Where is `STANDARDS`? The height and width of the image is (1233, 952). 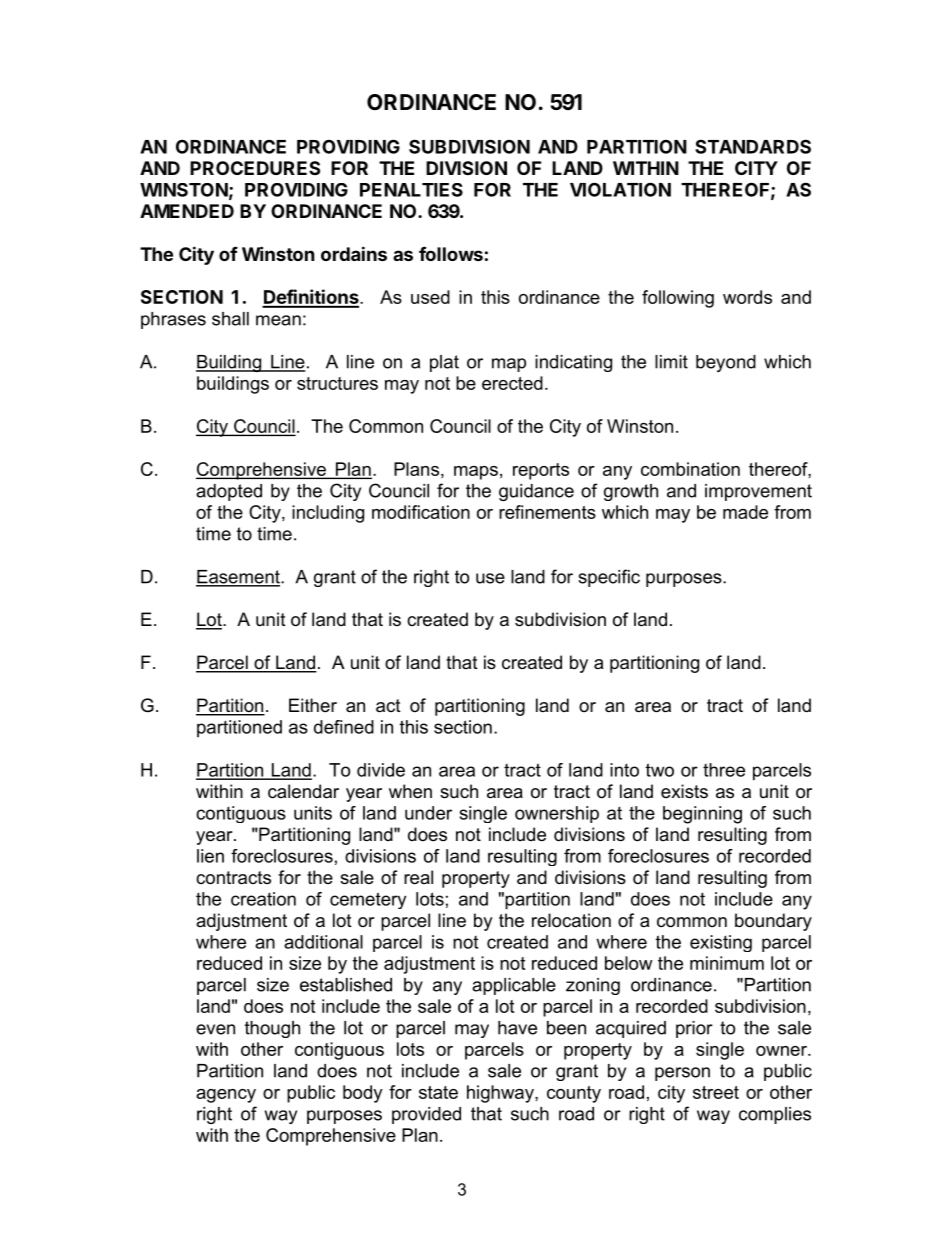
STANDARDS is located at coordinates (753, 146).
